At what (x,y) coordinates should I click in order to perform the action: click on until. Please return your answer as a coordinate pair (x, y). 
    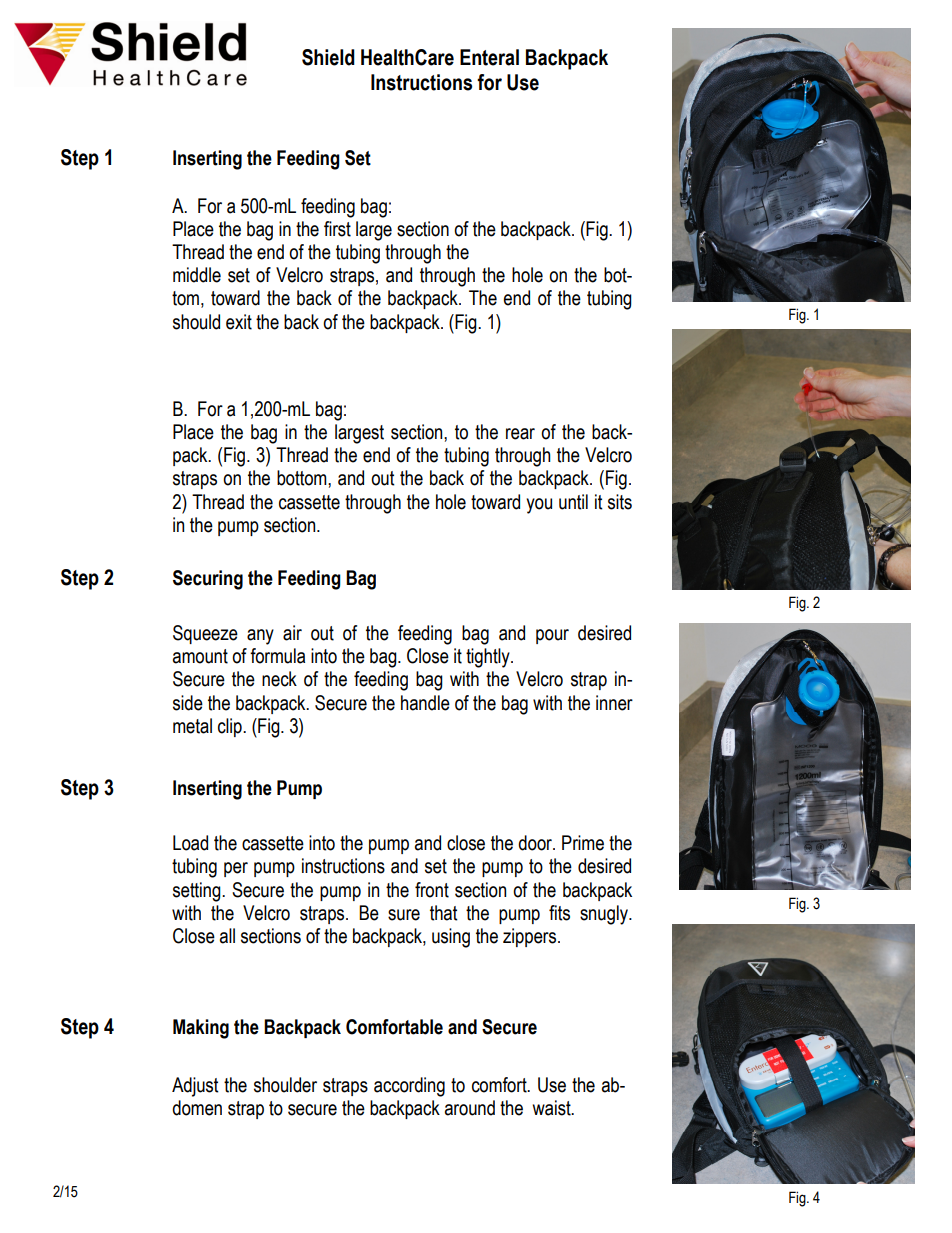
    Looking at the image, I should click on (573, 502).
